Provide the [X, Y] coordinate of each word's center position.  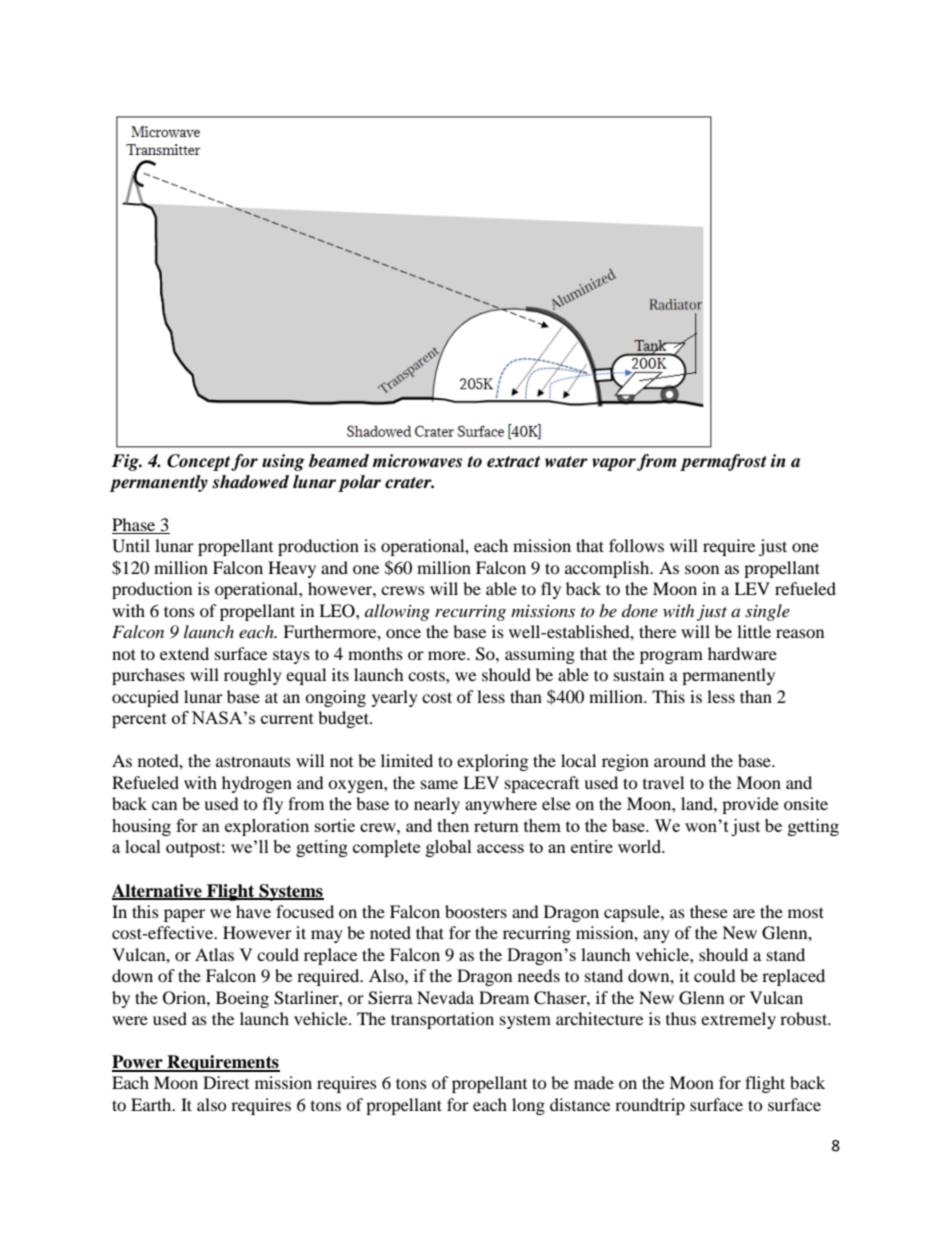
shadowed [250, 482]
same [439, 784]
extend [184, 653]
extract [513, 462]
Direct [226, 1082]
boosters [476, 911]
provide [750, 805]
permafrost [723, 462]
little [754, 631]
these [709, 911]
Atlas [214, 954]
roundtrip [650, 1106]
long [528, 1106]
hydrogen [257, 784]
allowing [397, 612]
